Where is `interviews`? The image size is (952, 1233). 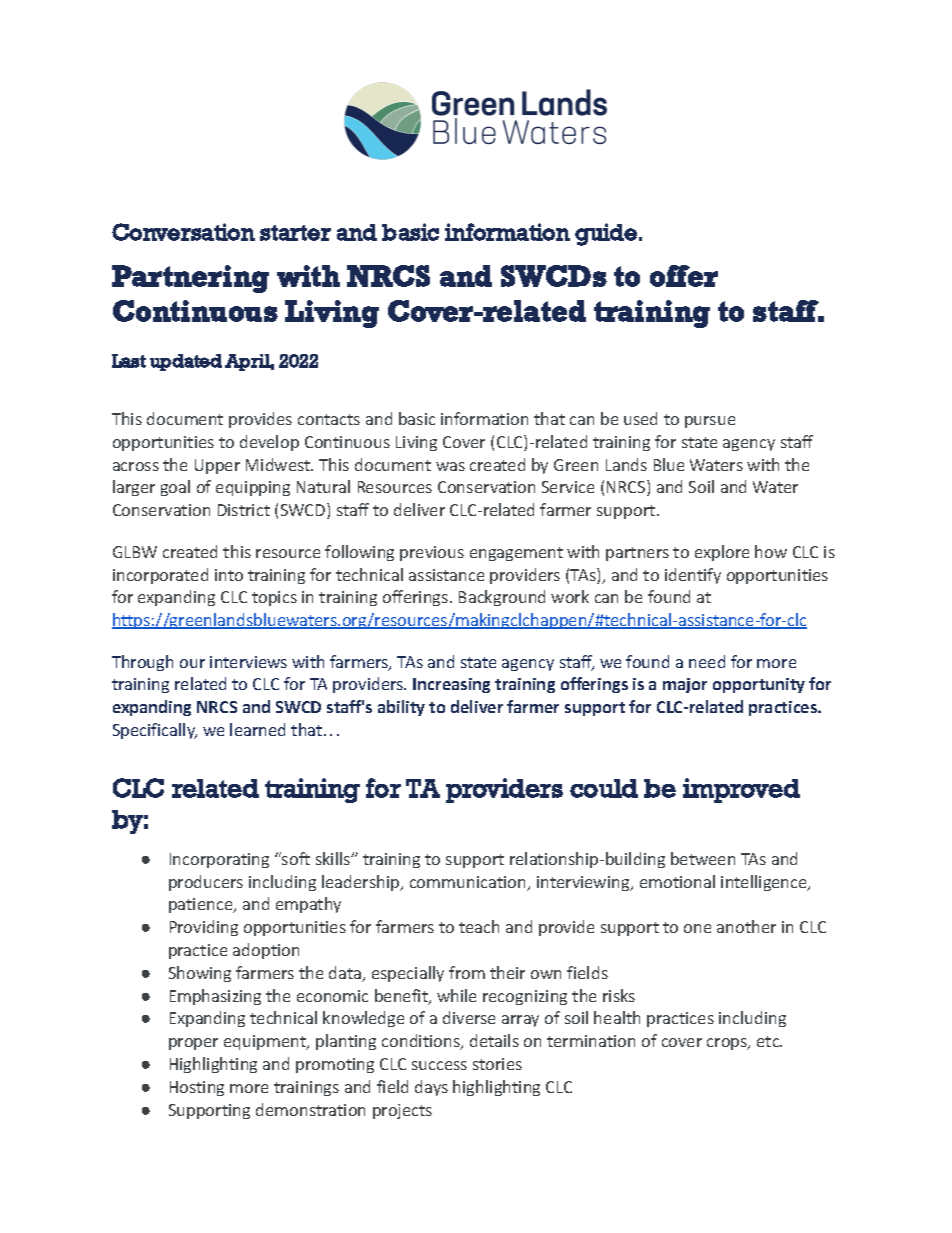
interviews is located at coordinates (248, 662).
